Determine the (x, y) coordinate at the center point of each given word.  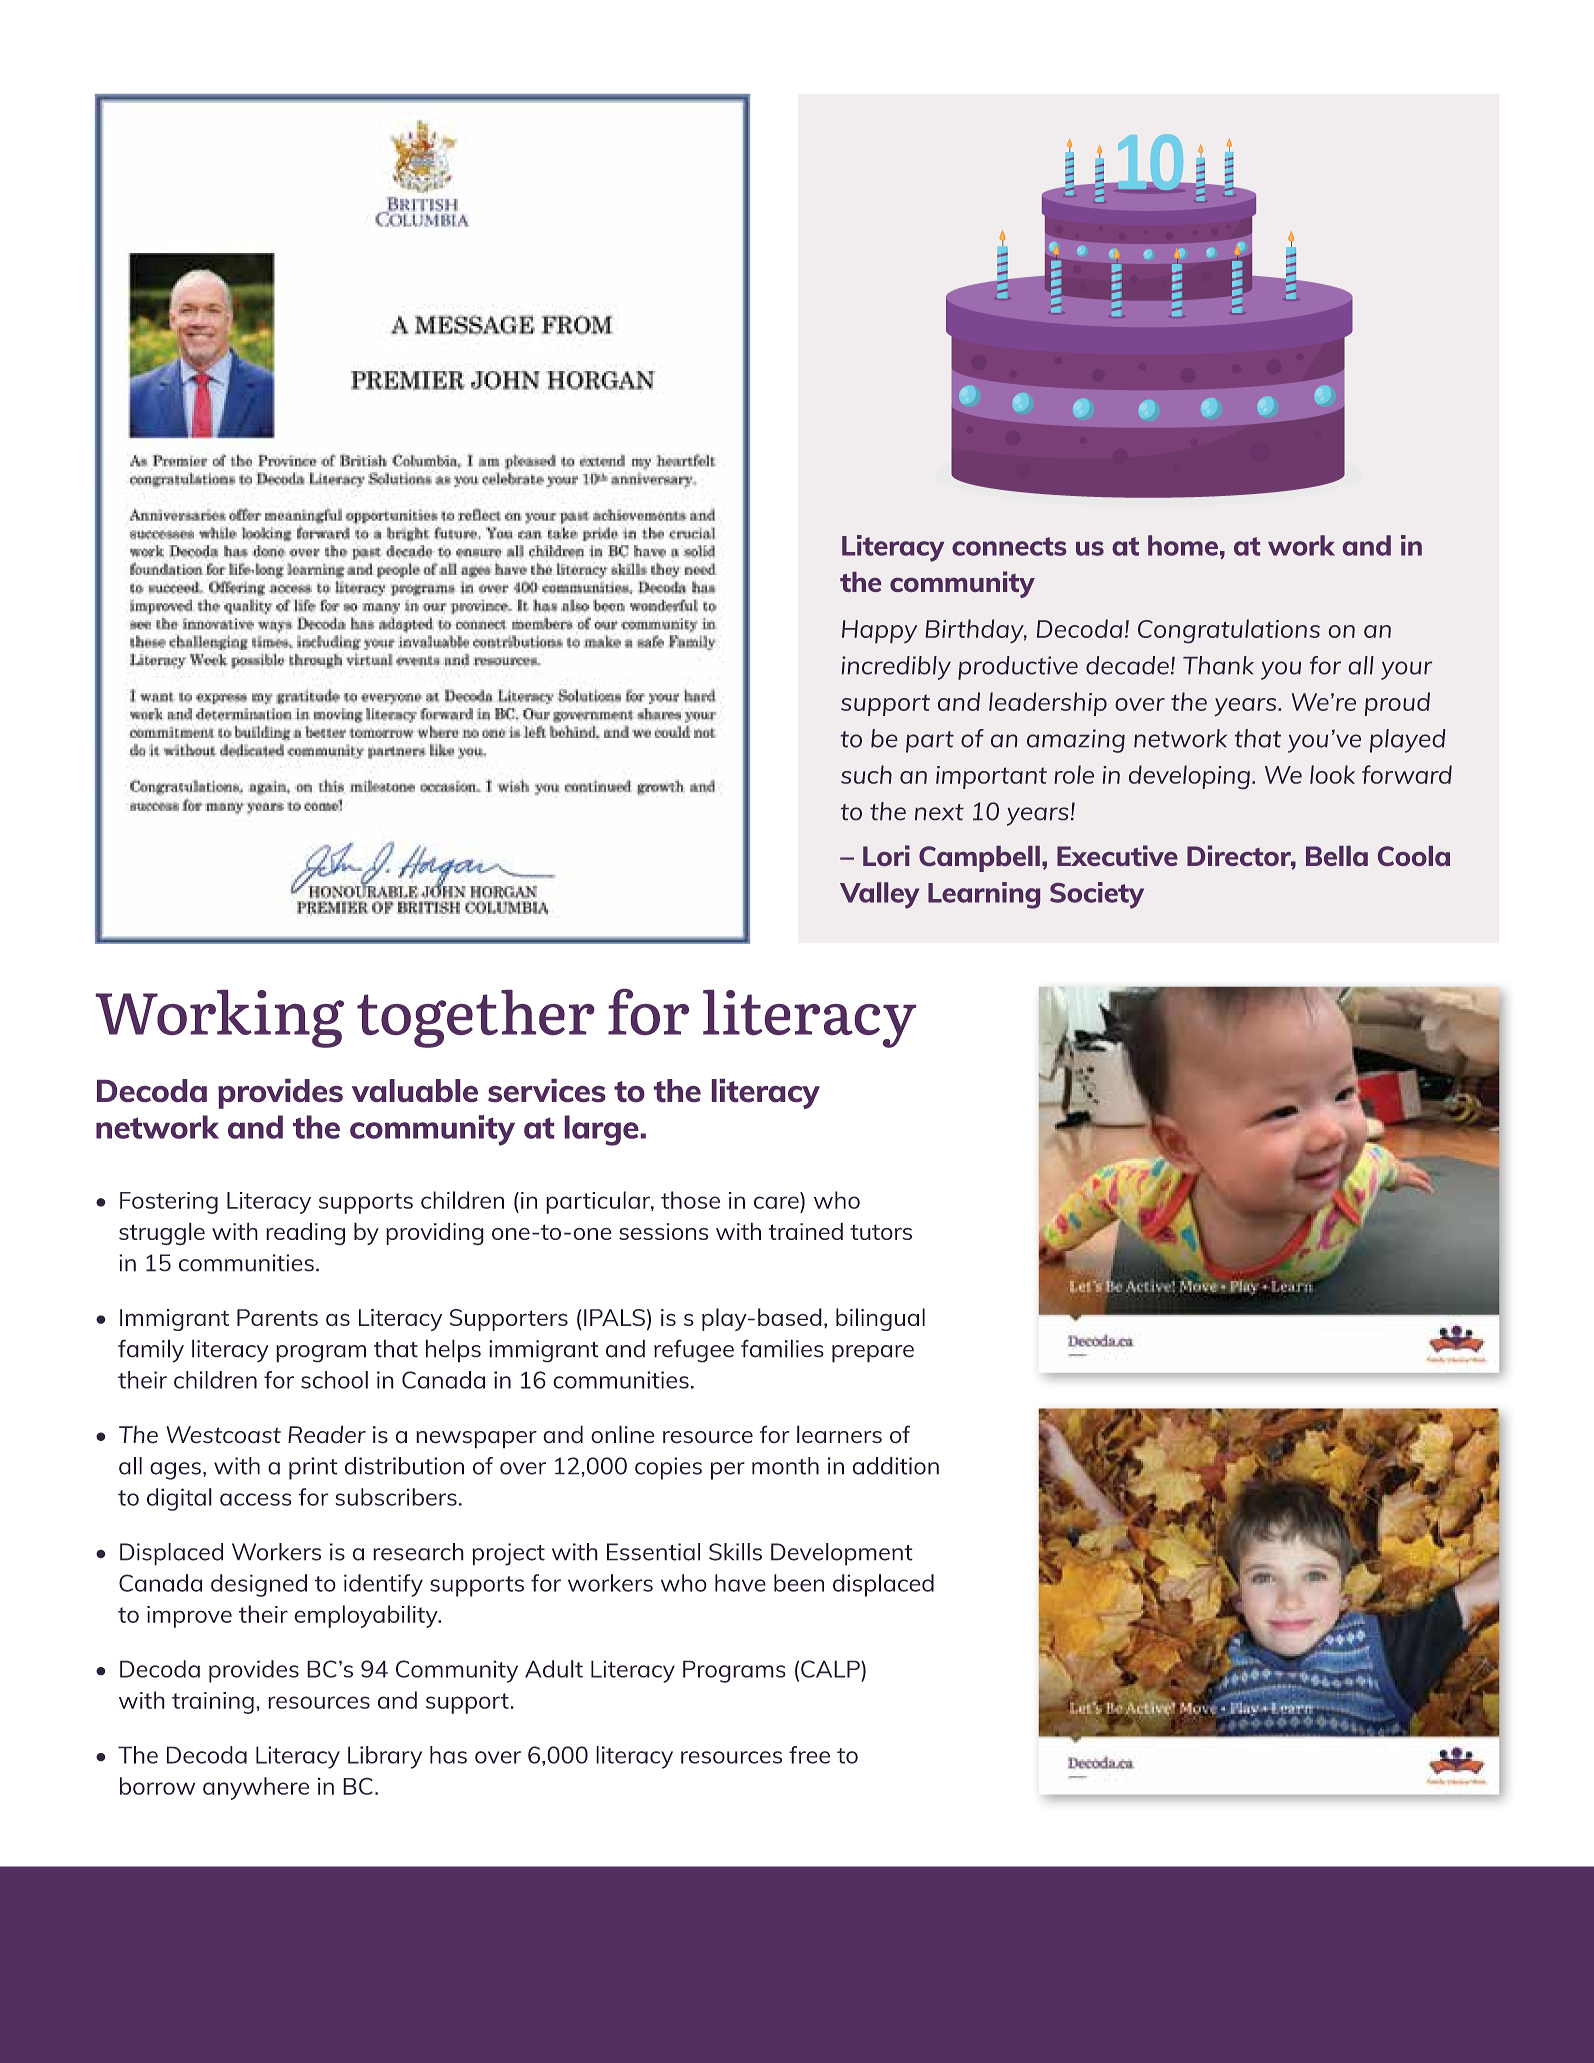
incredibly (896, 668)
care (776, 1202)
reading (305, 1234)
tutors (881, 1232)
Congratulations (1229, 631)
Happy (879, 631)
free (809, 1755)
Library (385, 1757)
